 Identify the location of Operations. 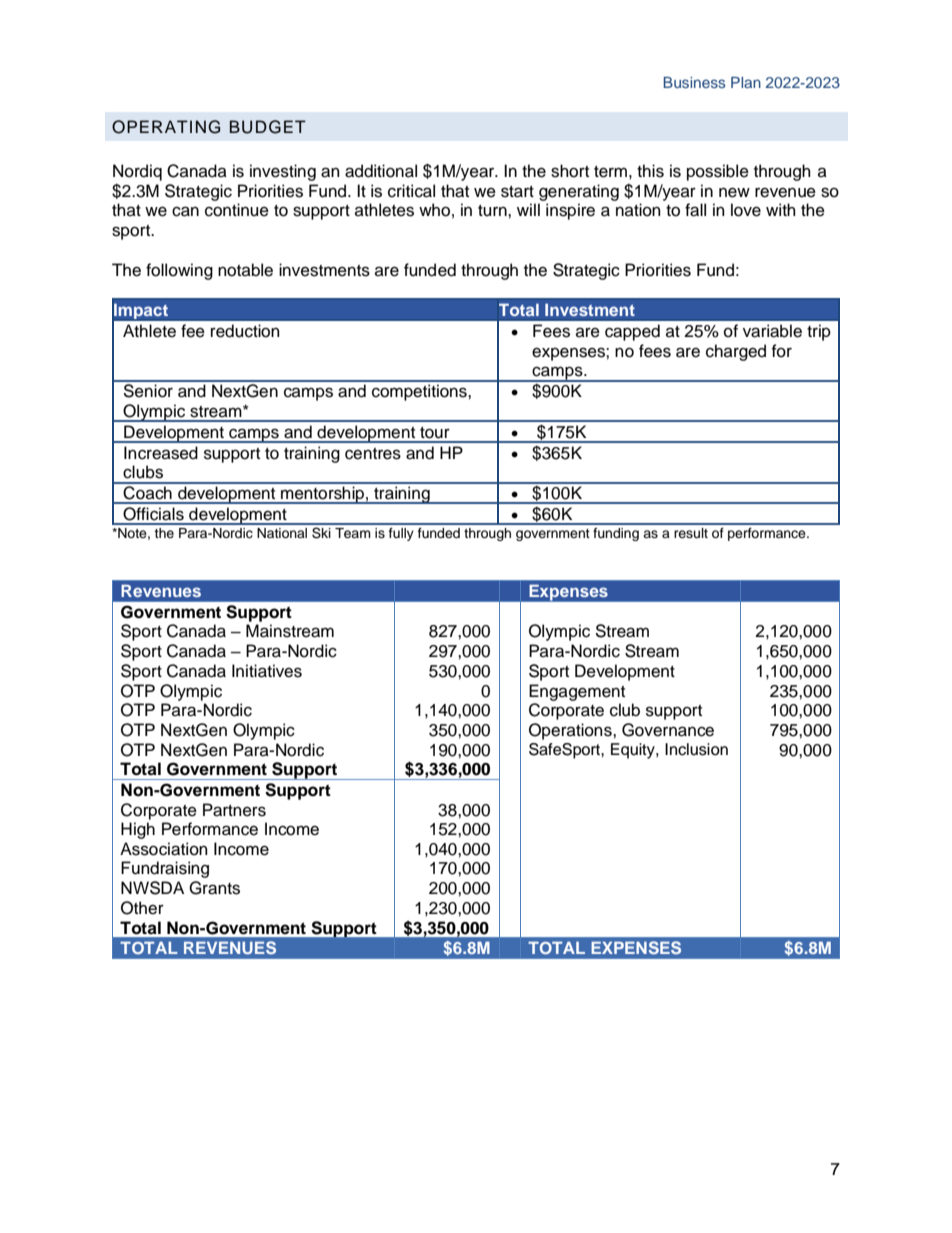
(571, 731).
